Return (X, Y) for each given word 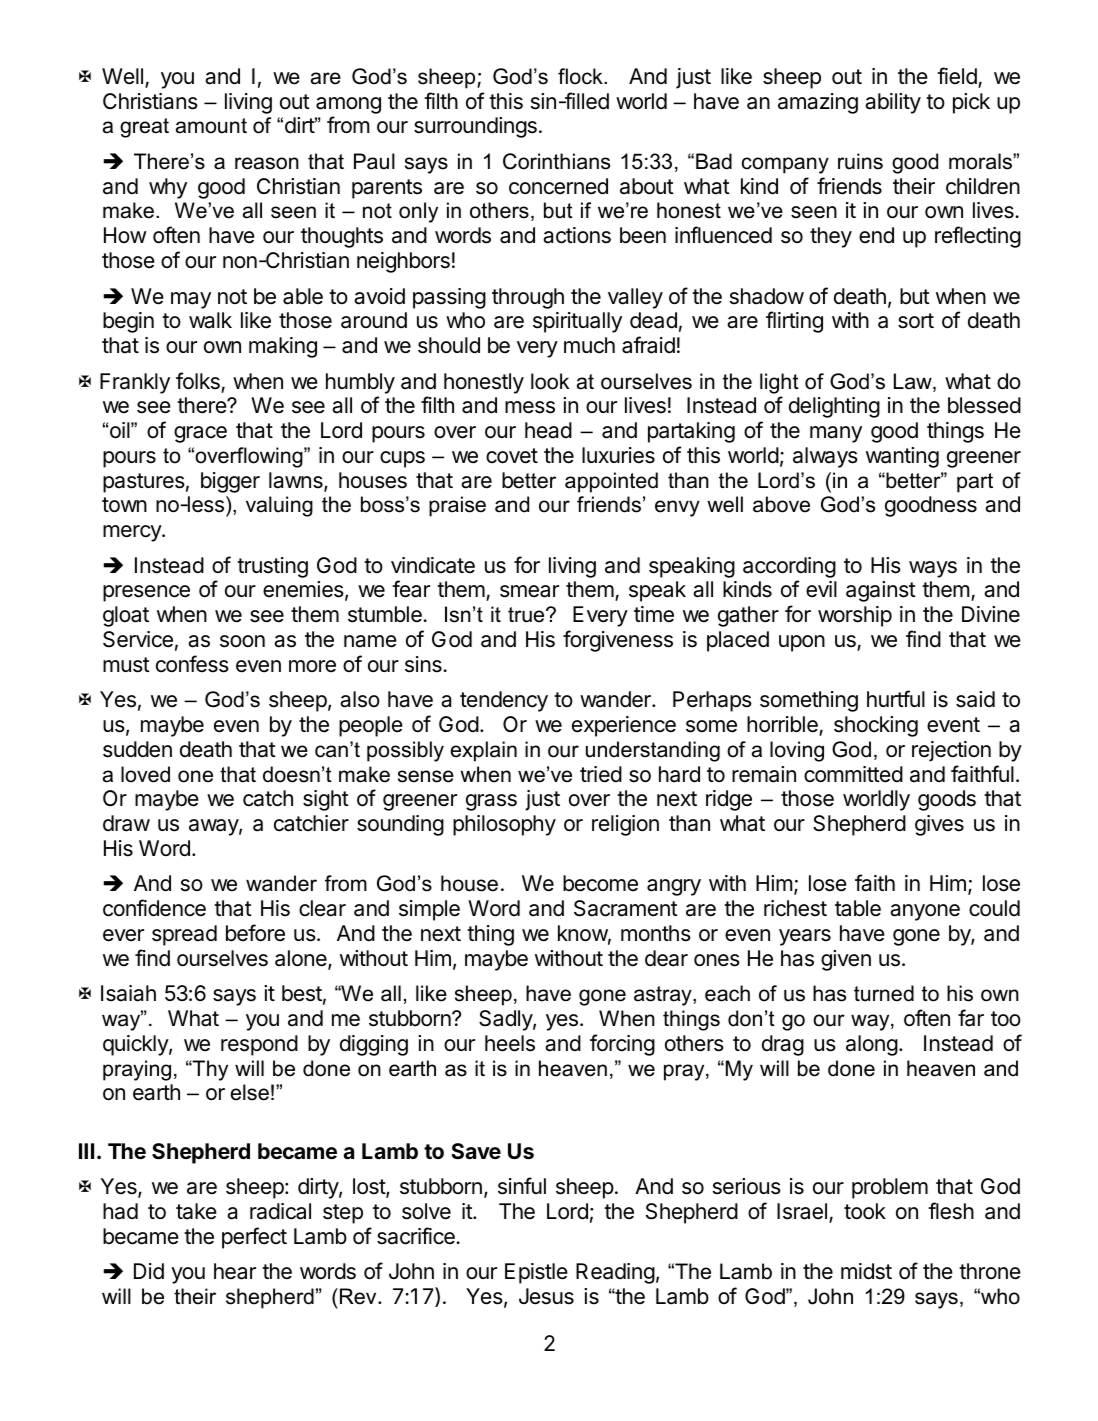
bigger (230, 482)
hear (235, 1271)
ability (893, 103)
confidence (154, 908)
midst (866, 1271)
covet (512, 456)
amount (211, 126)
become (600, 883)
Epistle (536, 1273)
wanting (902, 457)
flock (581, 76)
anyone (925, 912)
